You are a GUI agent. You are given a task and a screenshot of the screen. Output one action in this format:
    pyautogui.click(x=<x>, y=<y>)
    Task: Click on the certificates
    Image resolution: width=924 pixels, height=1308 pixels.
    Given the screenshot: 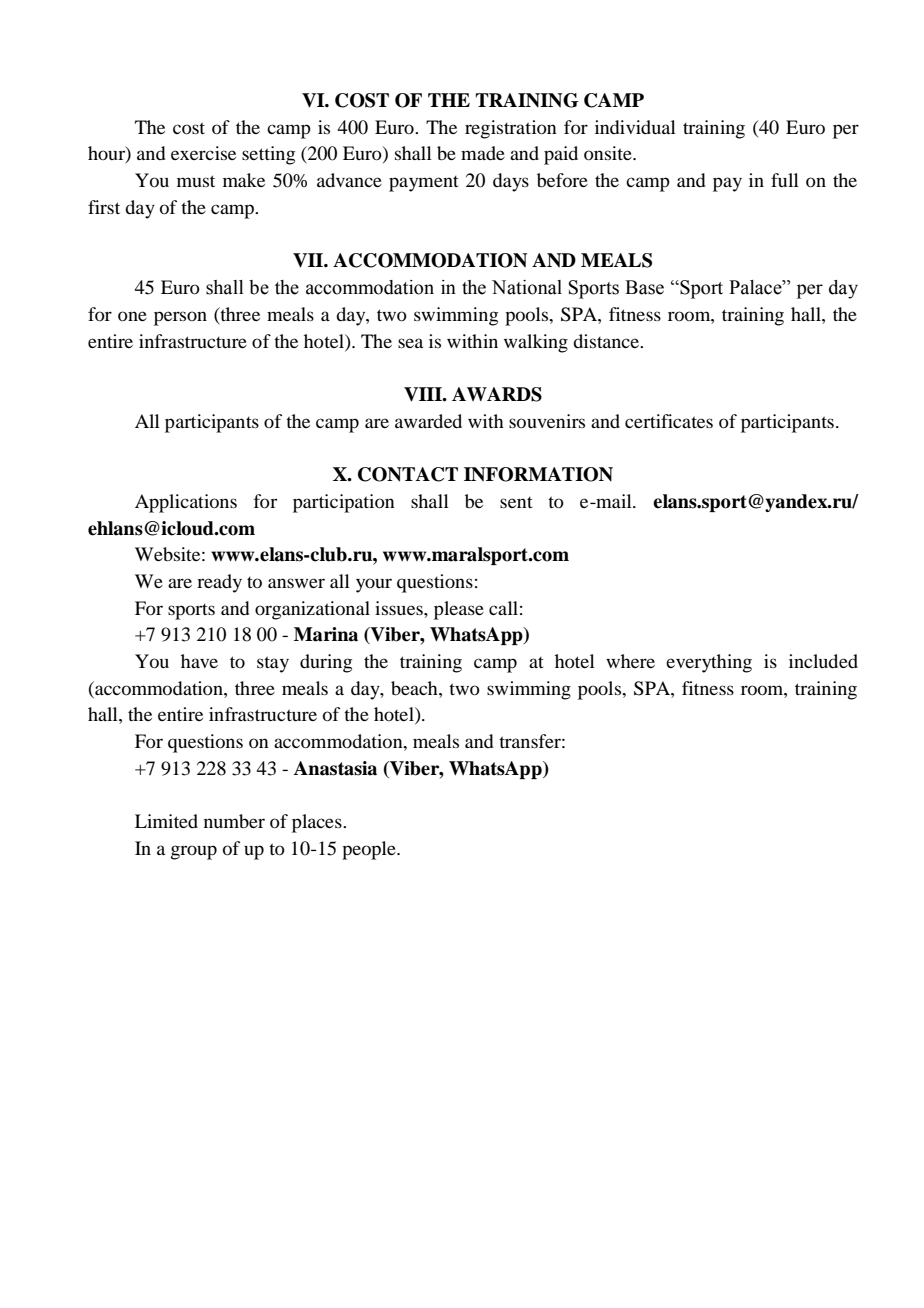 What is the action you would take?
    pyautogui.click(x=669, y=421)
